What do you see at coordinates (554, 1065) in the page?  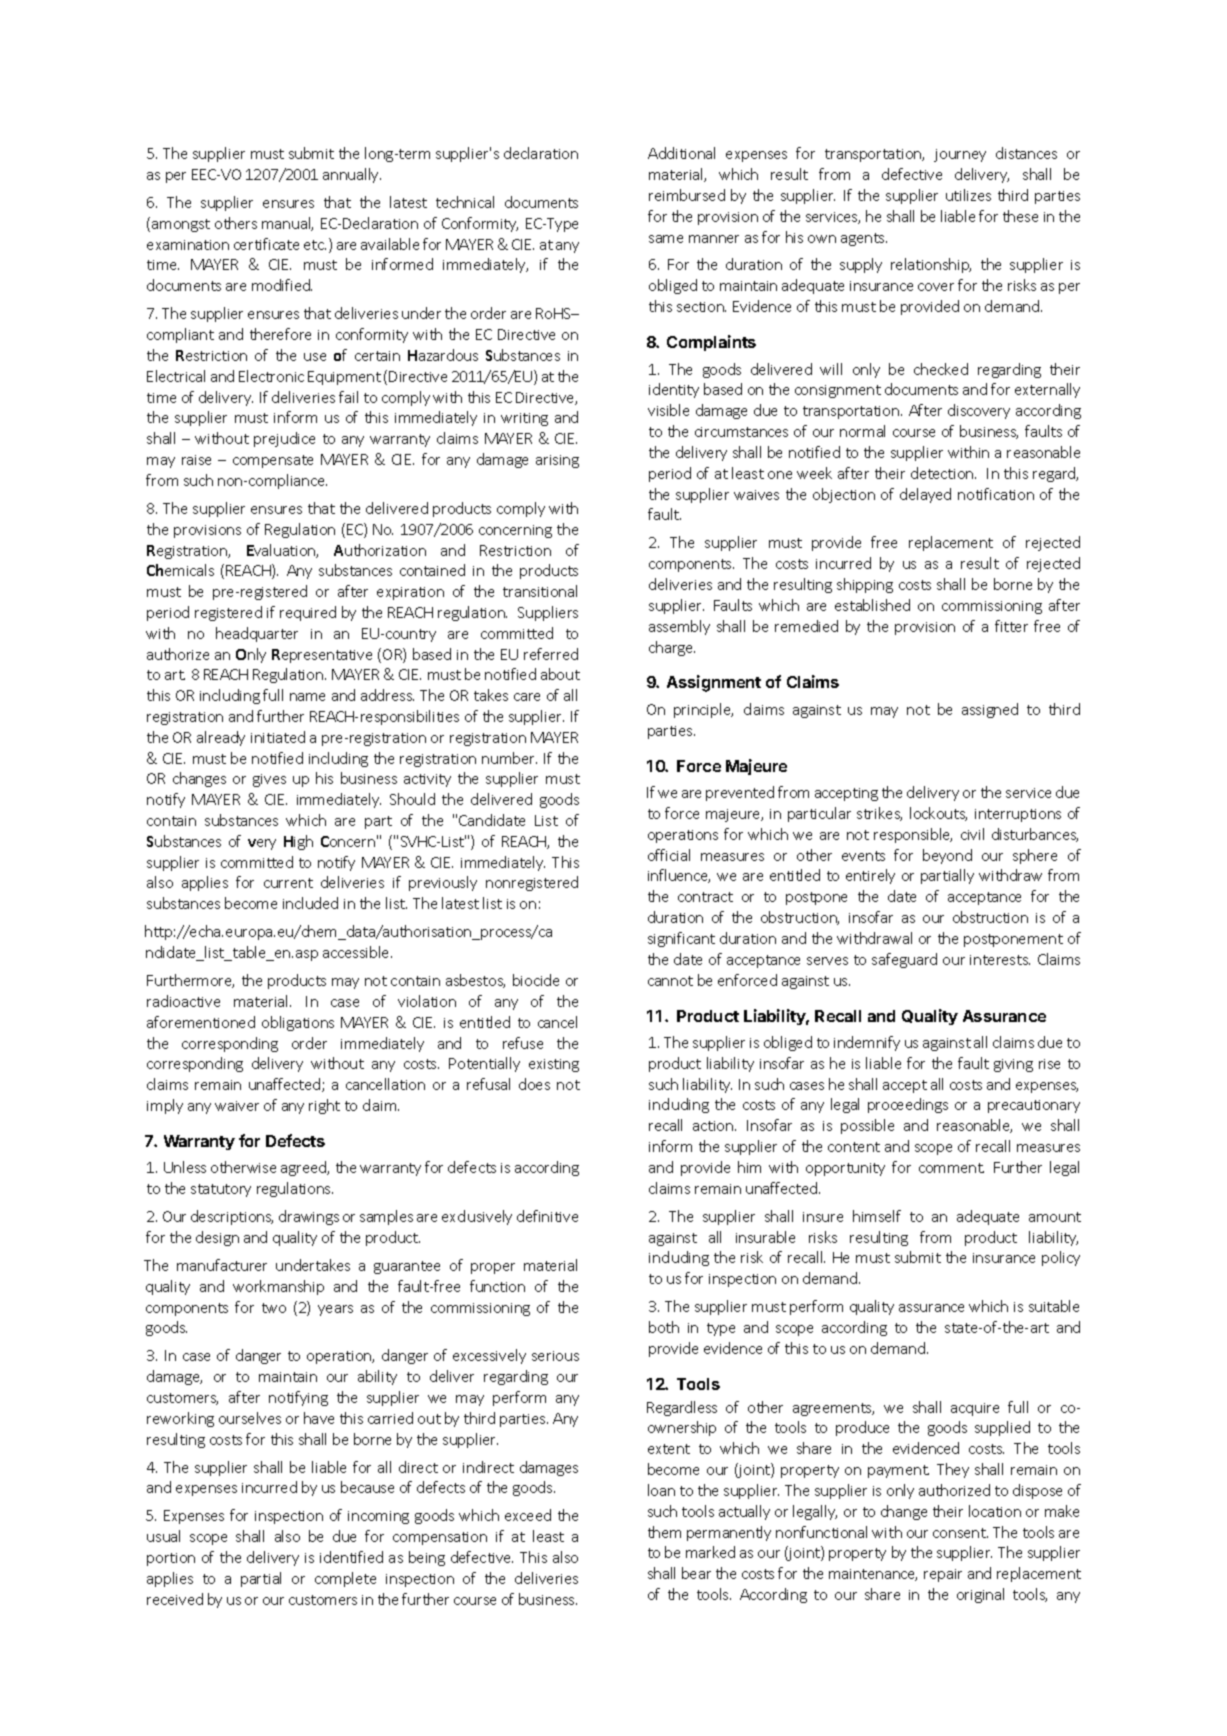 I see `existing` at bounding box center [554, 1065].
